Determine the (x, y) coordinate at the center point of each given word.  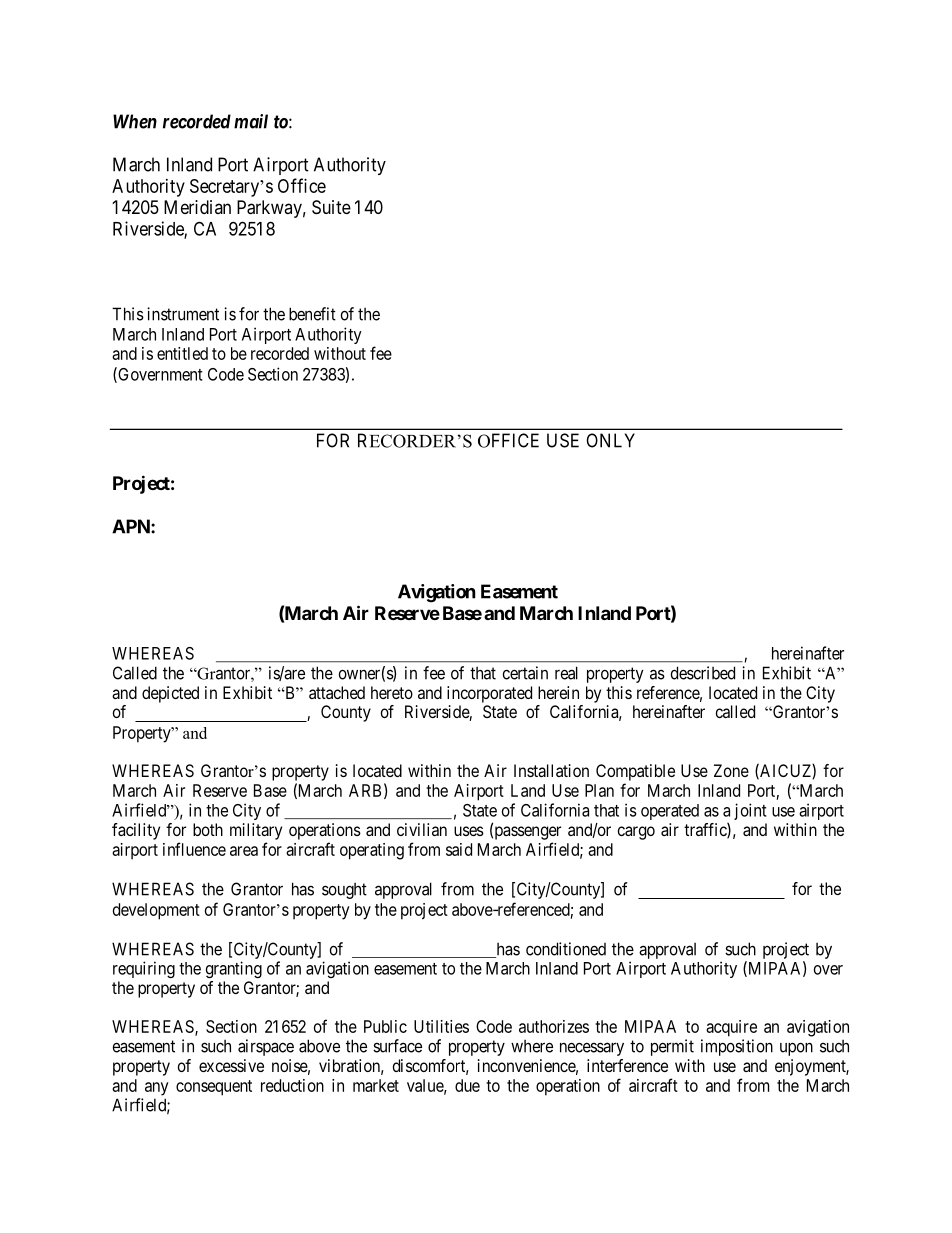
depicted (170, 694)
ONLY (610, 440)
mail (251, 121)
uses (469, 831)
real (566, 673)
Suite (331, 207)
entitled (182, 353)
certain (525, 673)
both (208, 829)
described (703, 673)
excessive (231, 1065)
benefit (312, 314)
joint (750, 811)
